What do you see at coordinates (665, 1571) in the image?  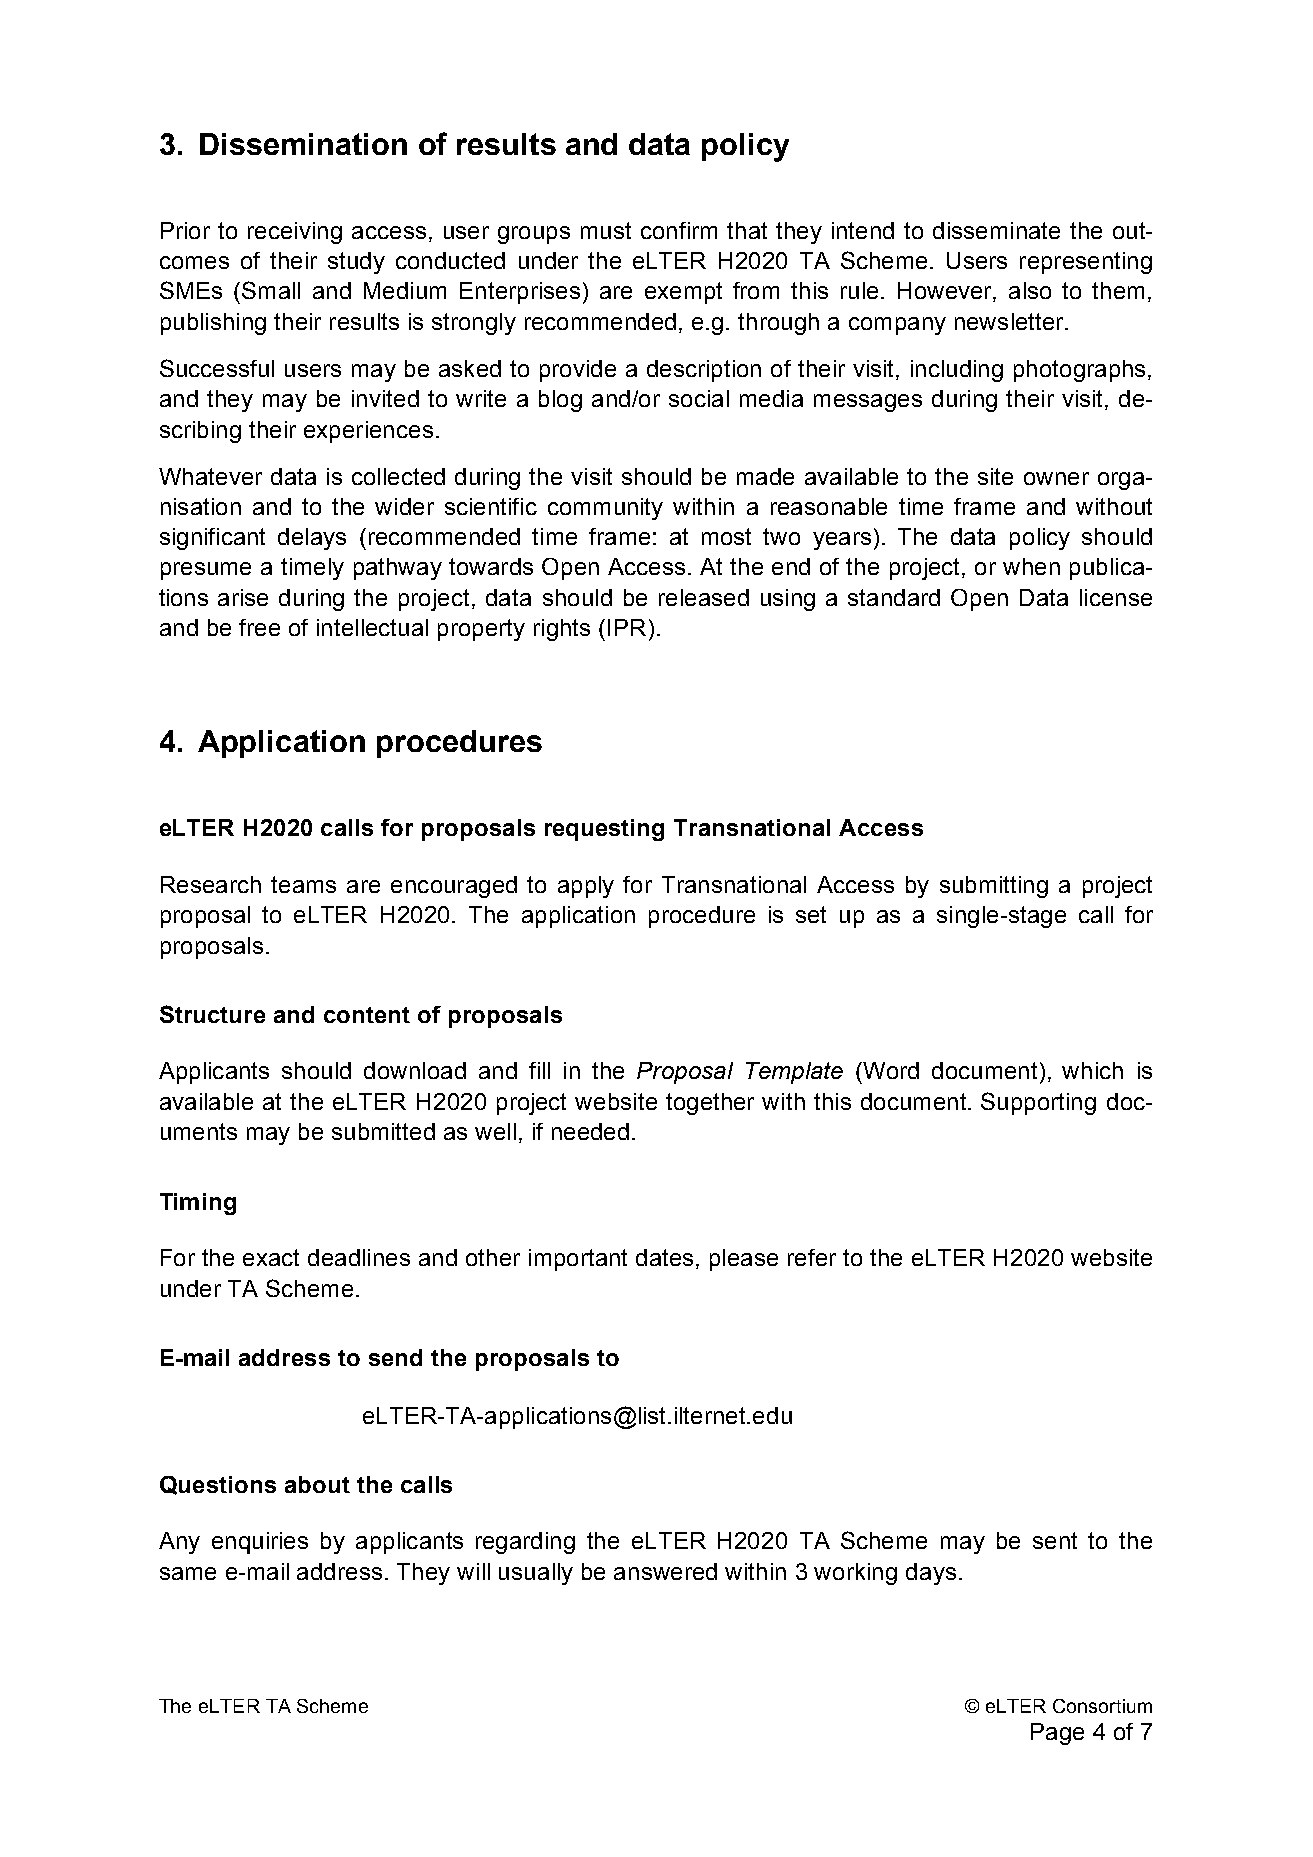 I see `answered` at bounding box center [665, 1571].
